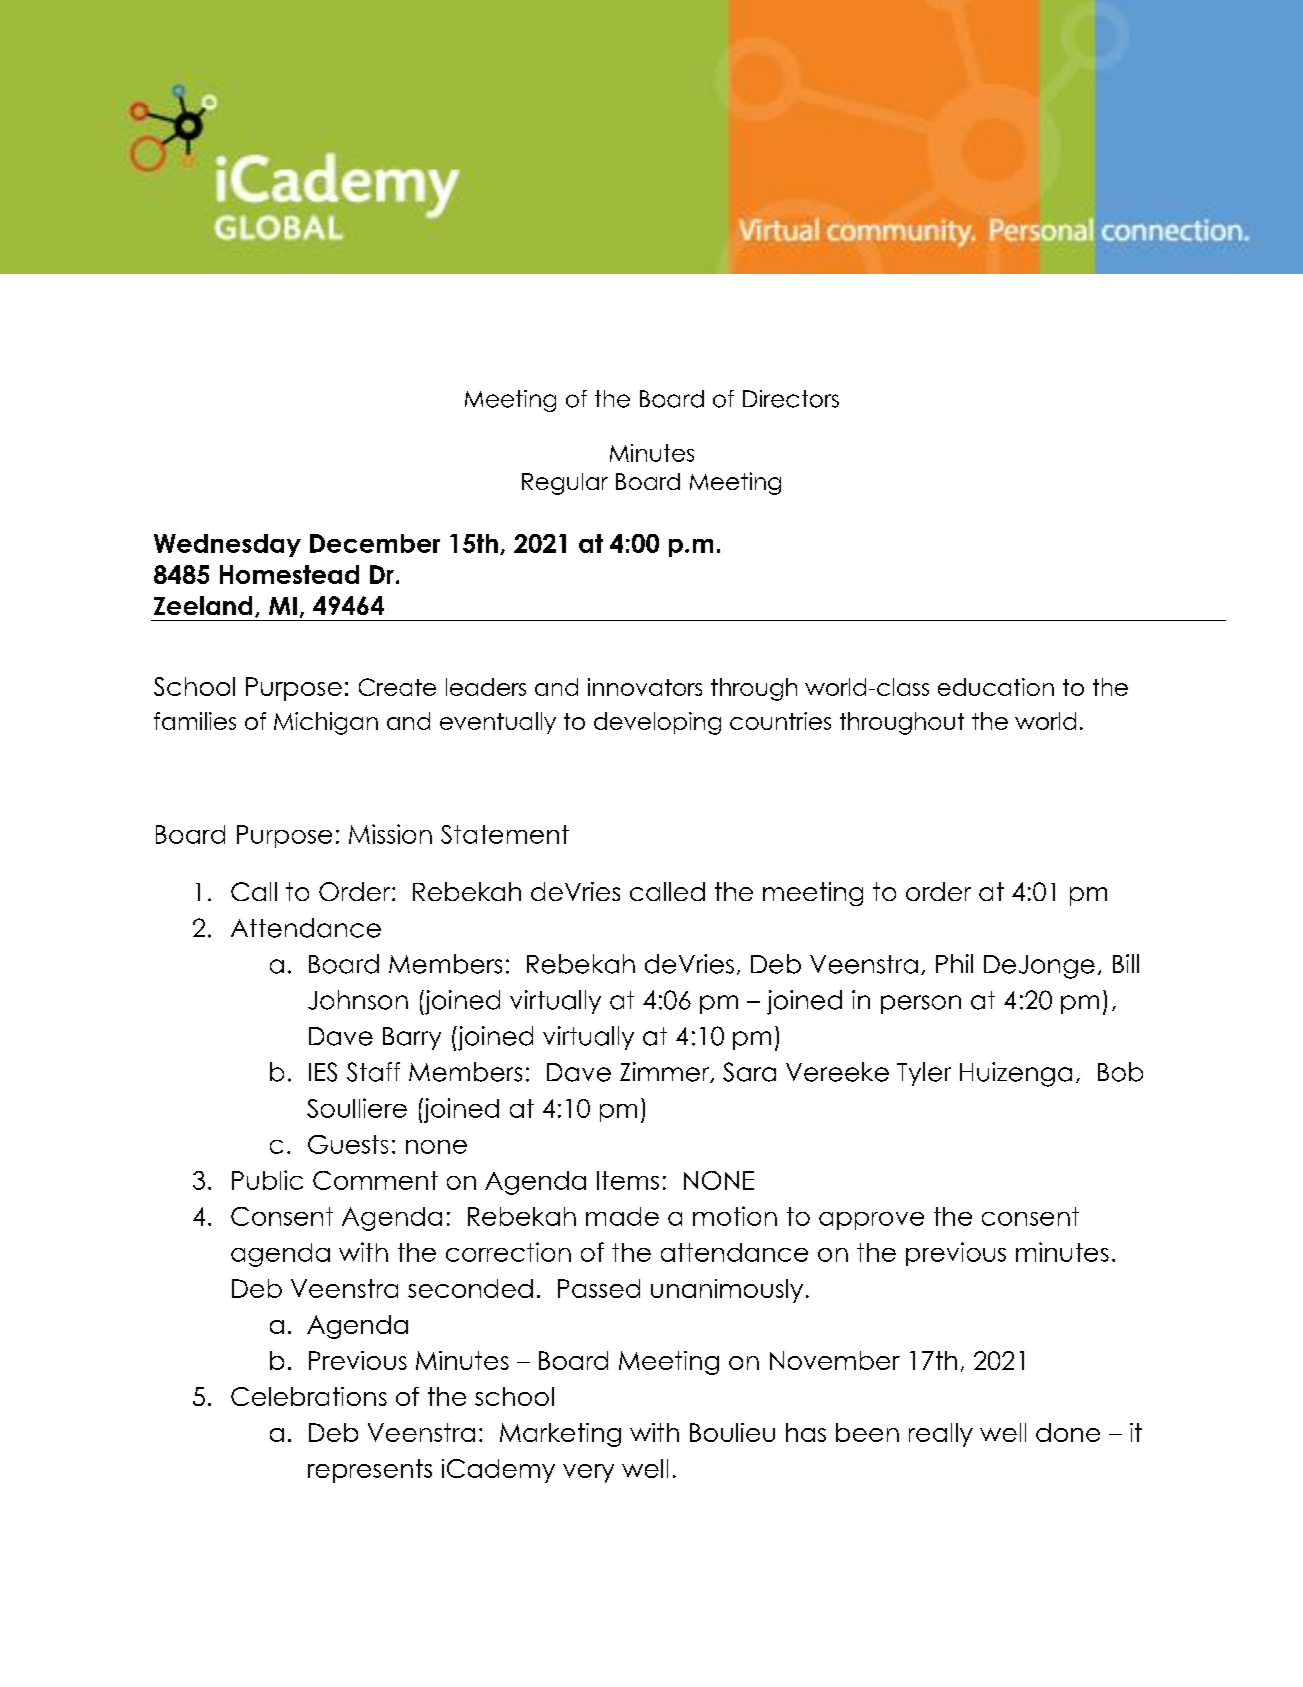 The width and height of the document is (1303, 1687). I want to click on December, so click(375, 543).
